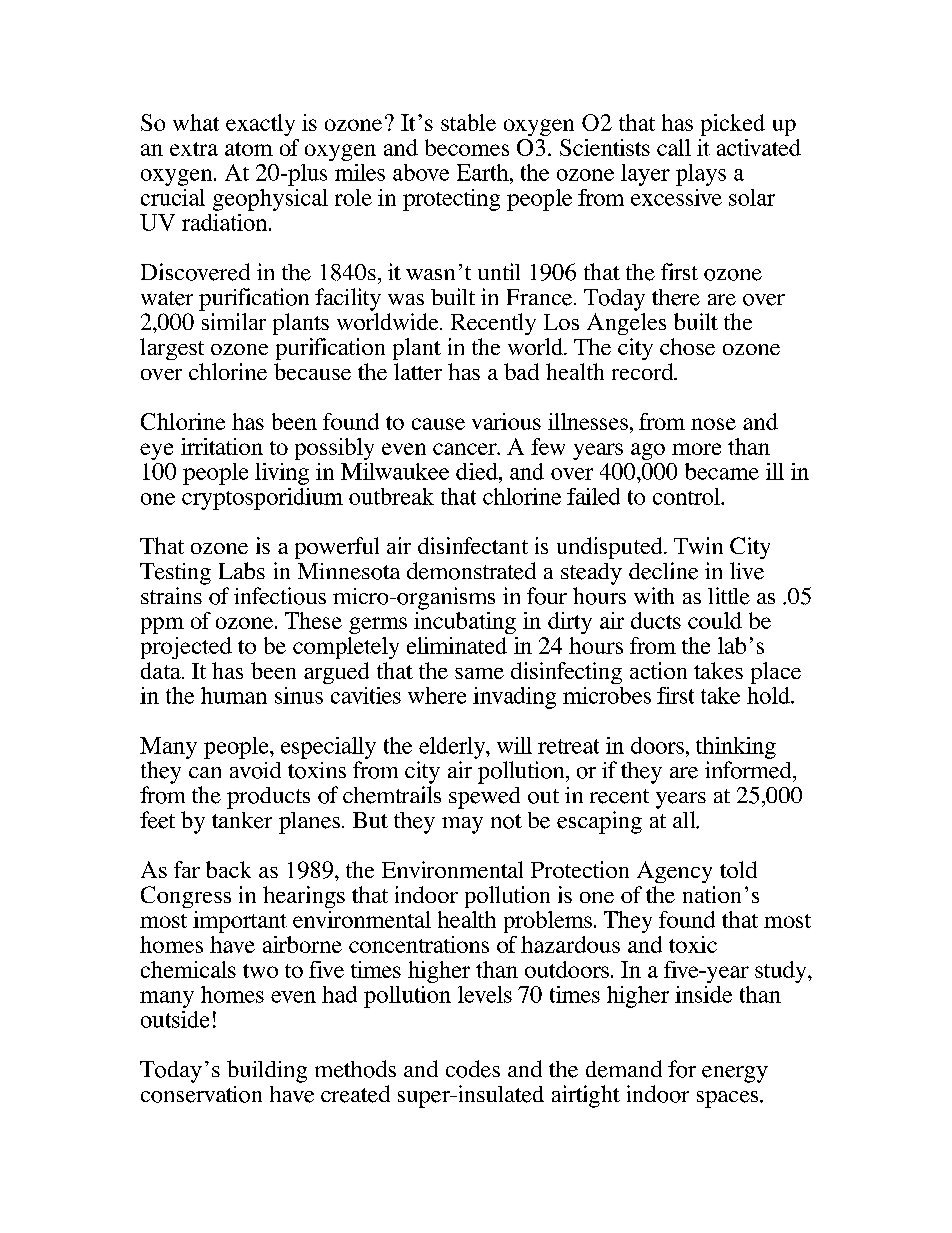 This page has width=952, height=1233. What do you see at coordinates (467, 147) in the page?
I see `becomes` at bounding box center [467, 147].
